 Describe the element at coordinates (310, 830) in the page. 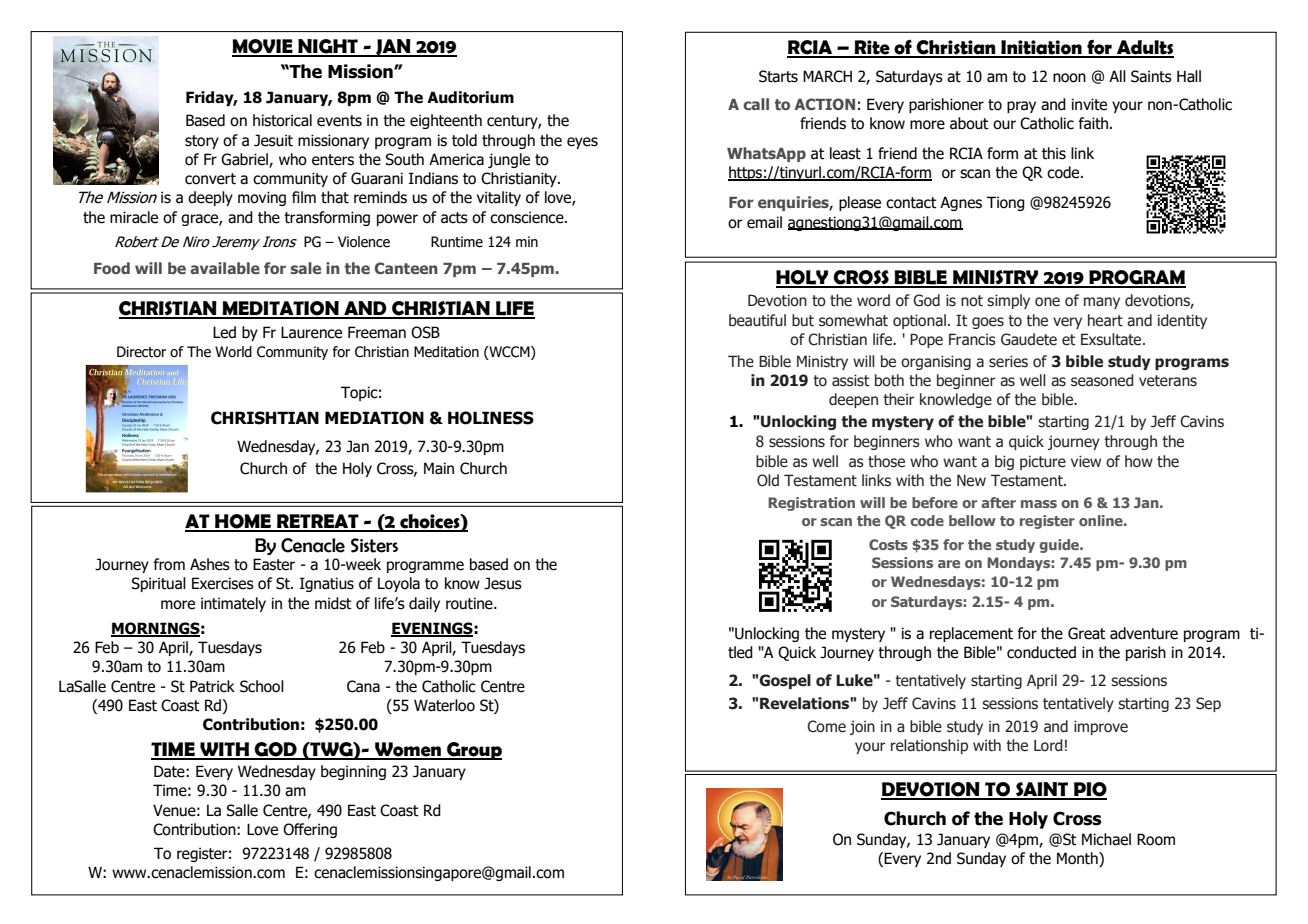

I see `Offering` at that location.
